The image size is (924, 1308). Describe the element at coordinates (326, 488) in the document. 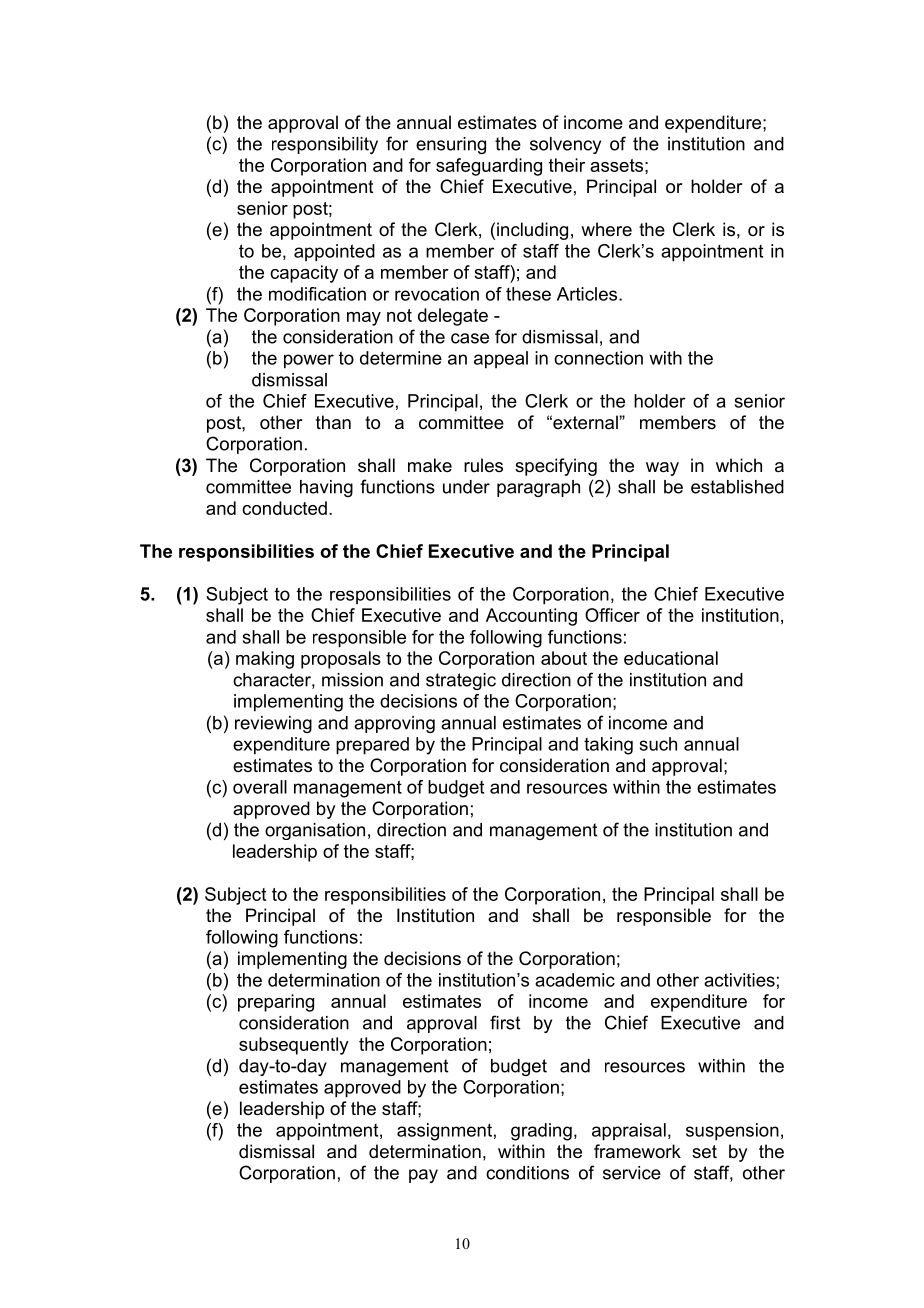

I see `having` at that location.
